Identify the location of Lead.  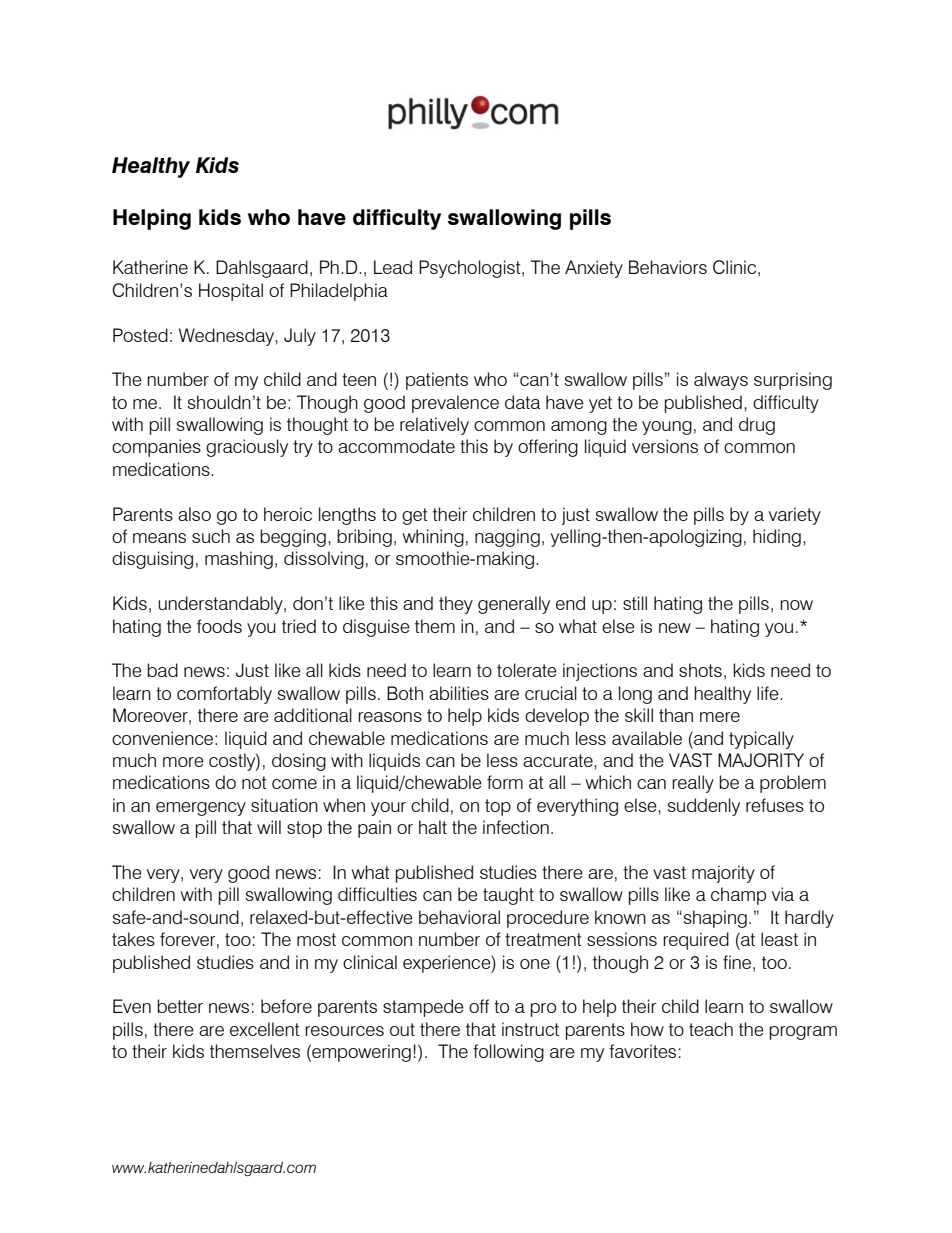
(393, 267).
